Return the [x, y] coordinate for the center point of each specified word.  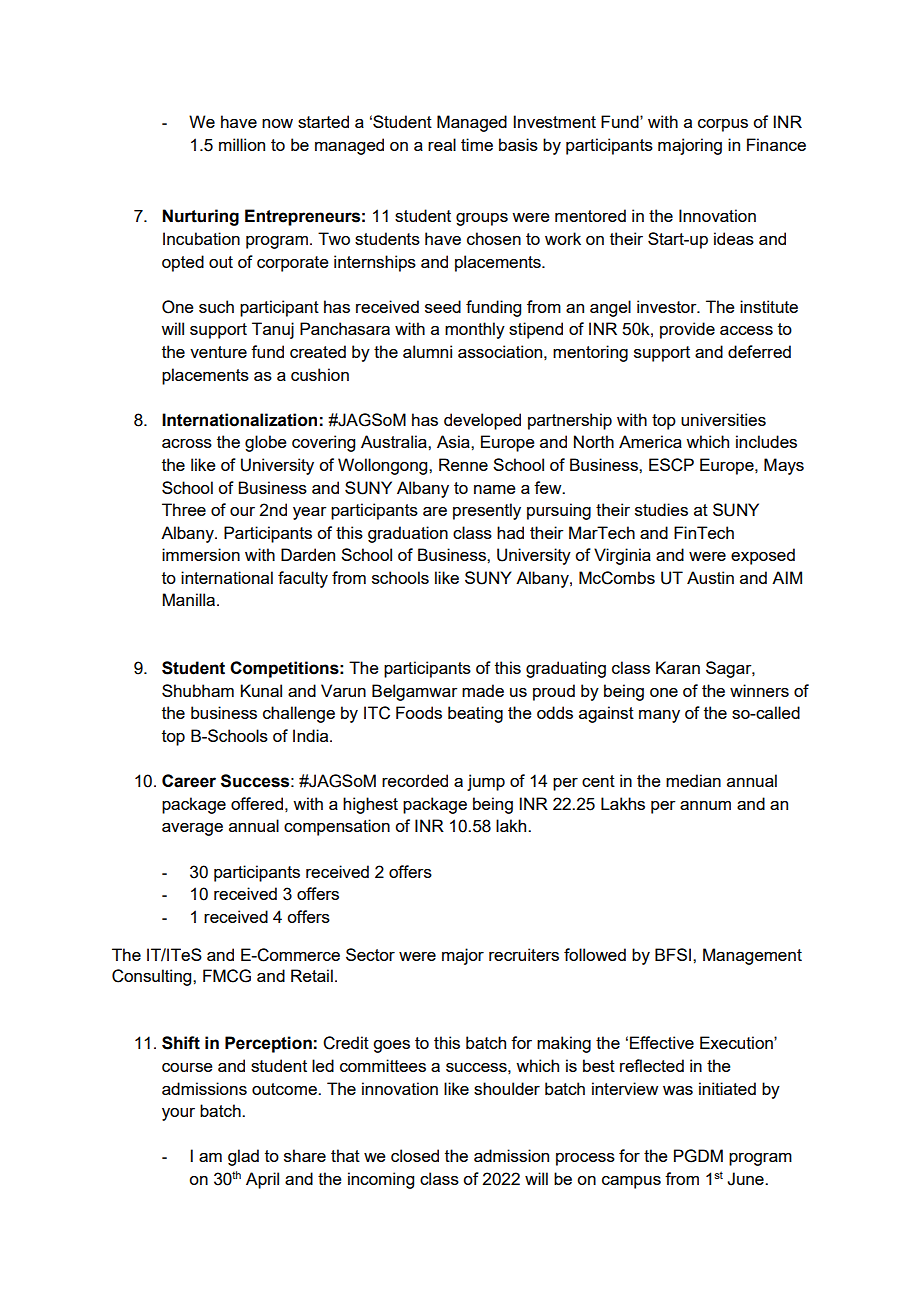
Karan [678, 667]
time [477, 144]
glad [243, 1157]
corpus [723, 125]
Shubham [198, 690]
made [483, 690]
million [242, 144]
